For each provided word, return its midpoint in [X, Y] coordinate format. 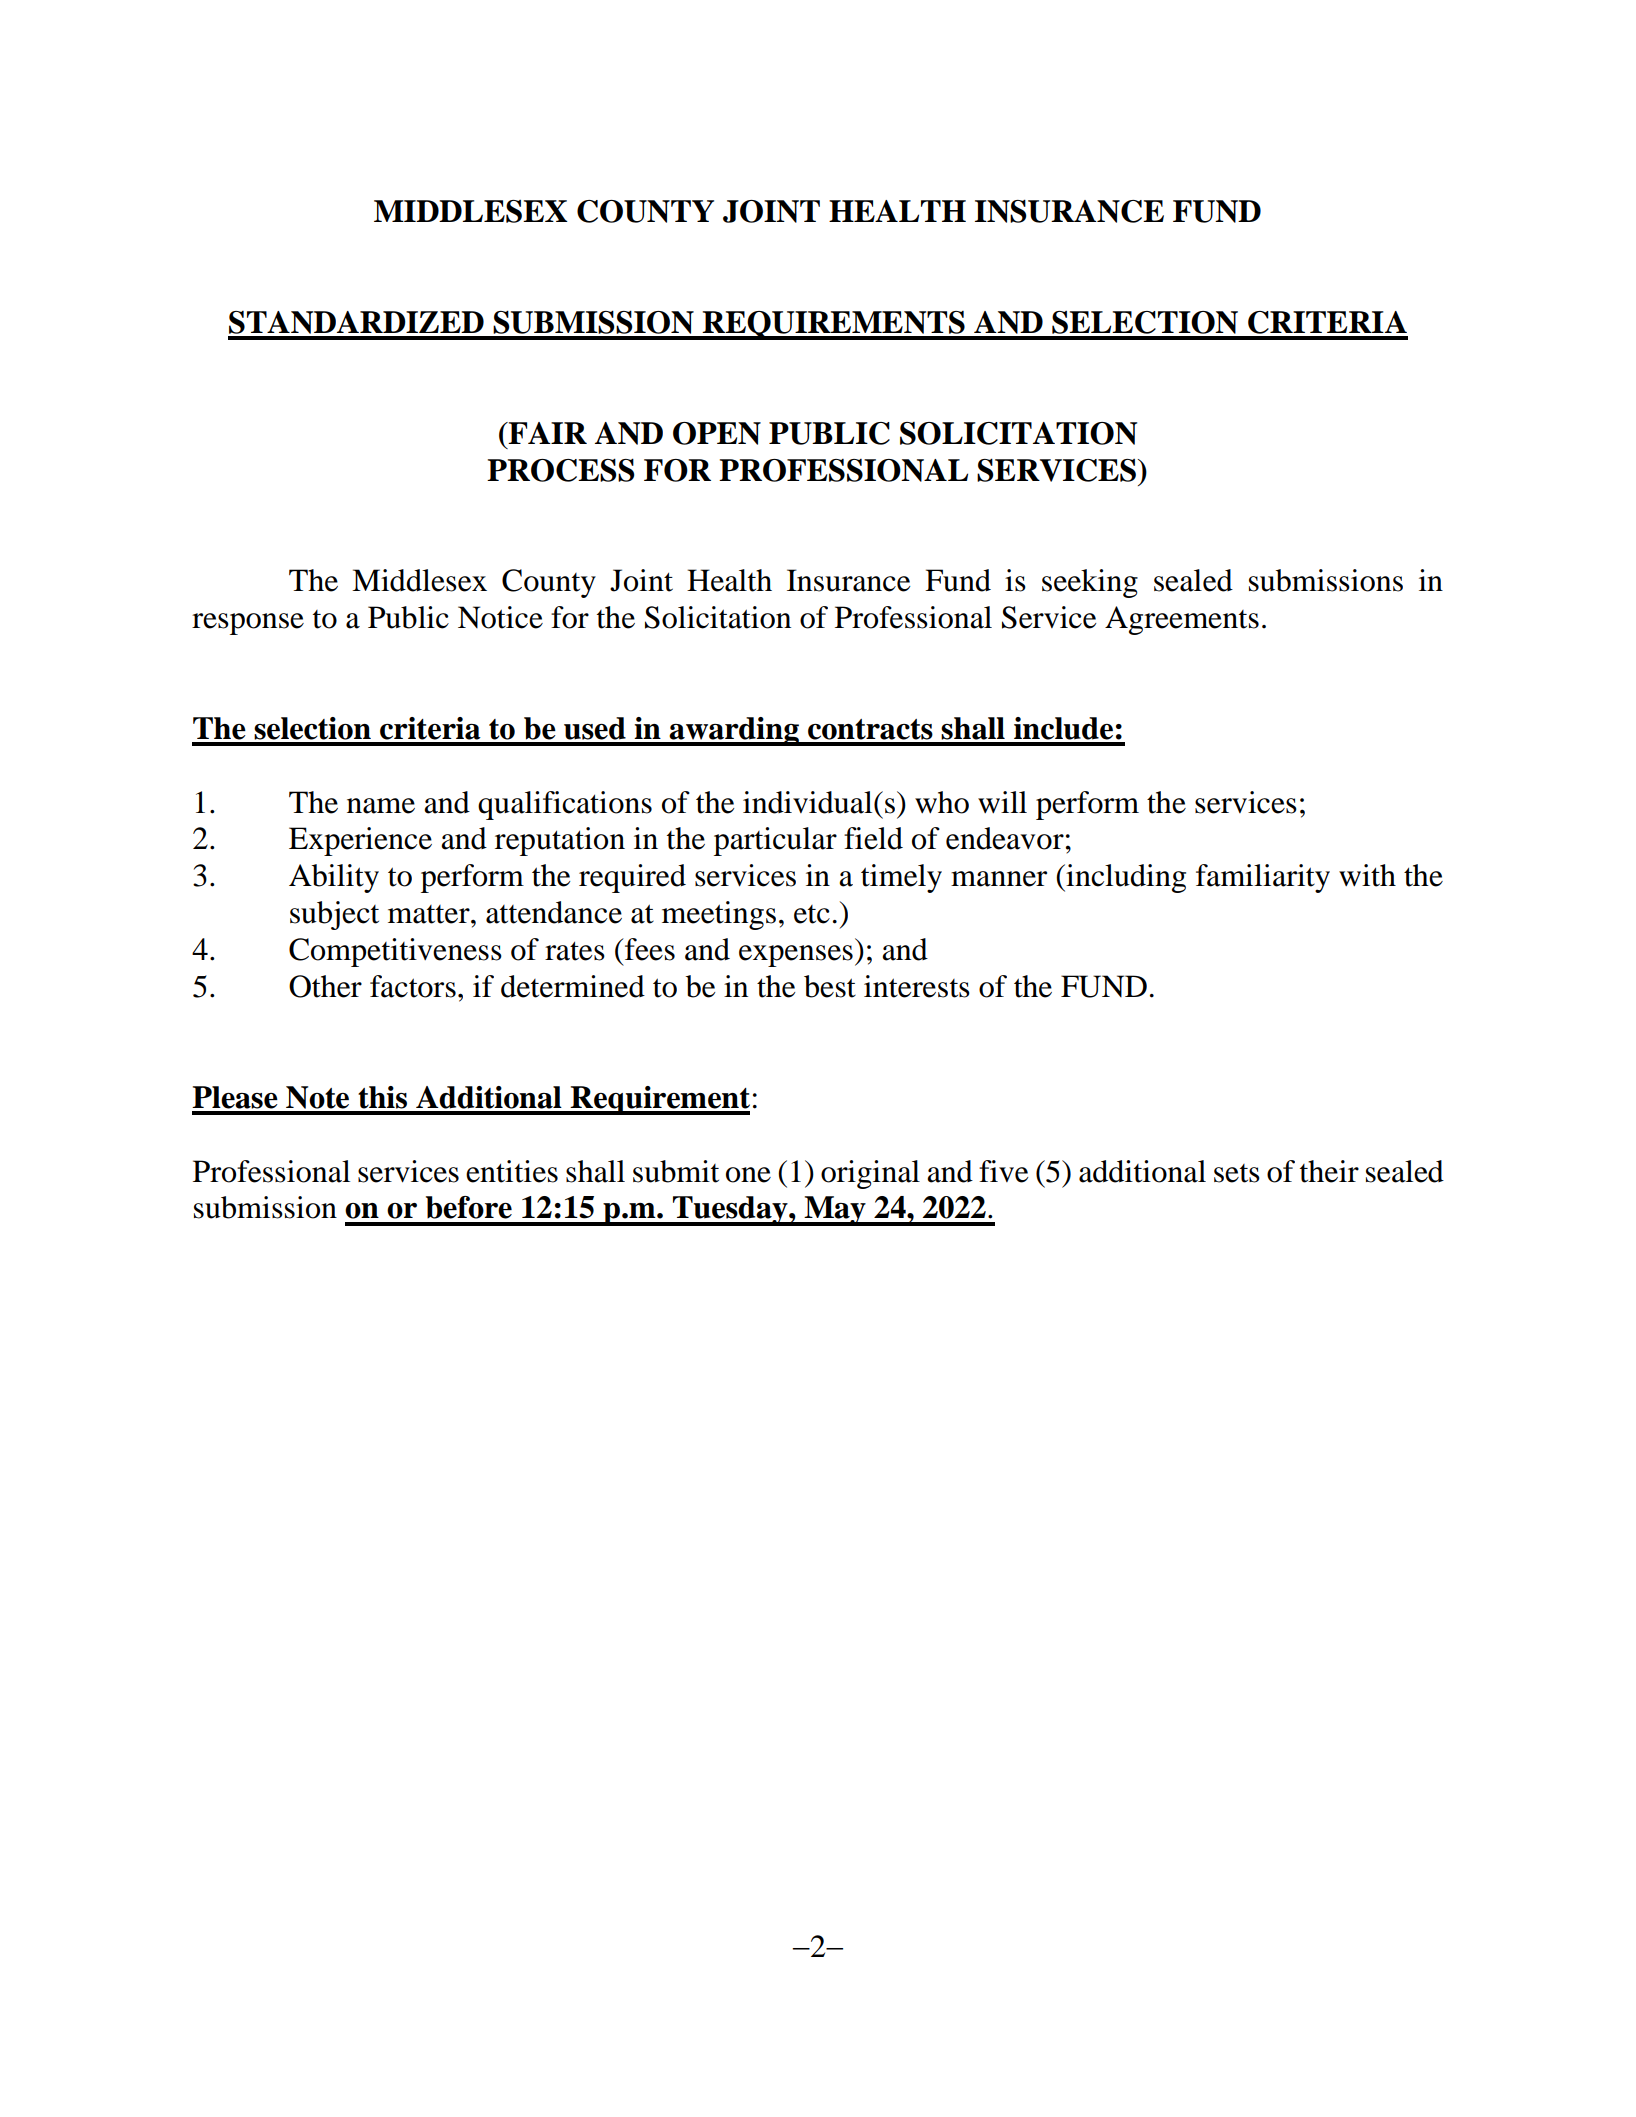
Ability [334, 878]
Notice [500, 617]
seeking [1090, 583]
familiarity [1263, 878]
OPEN [717, 433]
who [942, 802]
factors [413, 986]
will [1002, 802]
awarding [734, 731]
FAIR [547, 433]
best [830, 986]
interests [917, 986]
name [381, 806]
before [469, 1207]
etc [812, 914]
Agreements [1182, 620]
